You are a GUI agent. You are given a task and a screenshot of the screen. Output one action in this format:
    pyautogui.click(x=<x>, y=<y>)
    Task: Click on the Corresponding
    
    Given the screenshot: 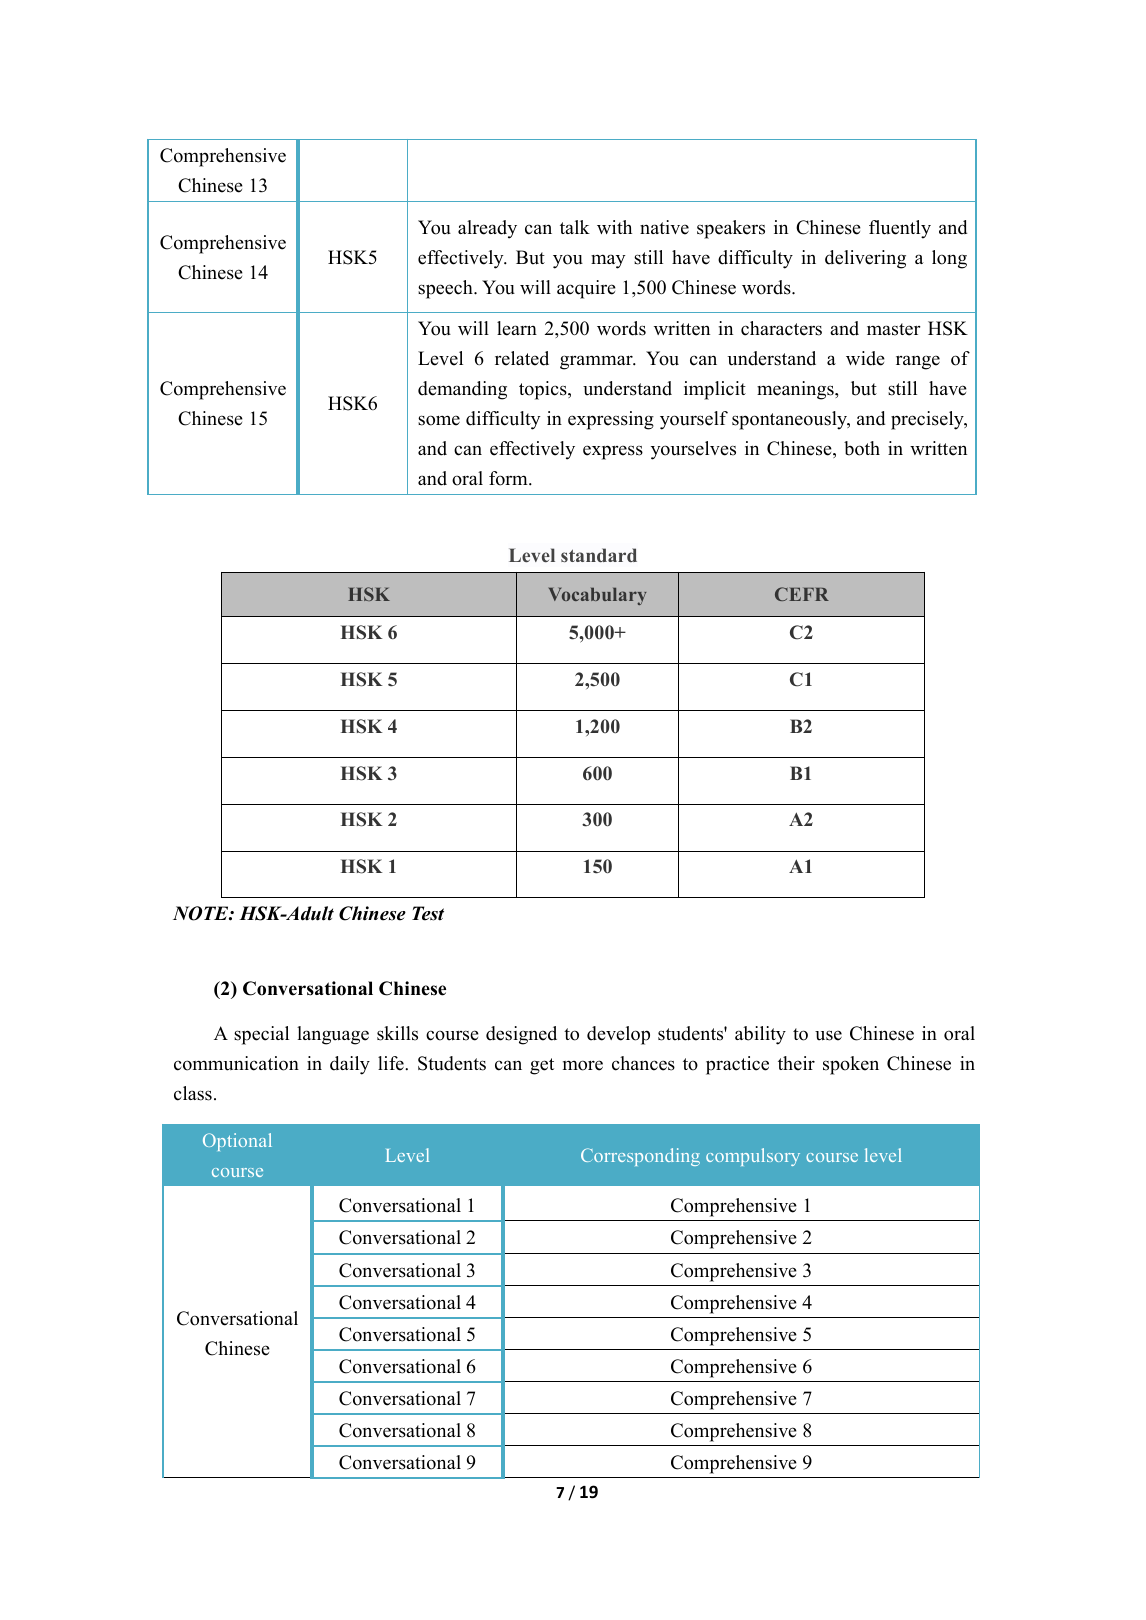 What is the action you would take?
    pyautogui.click(x=640, y=1157)
